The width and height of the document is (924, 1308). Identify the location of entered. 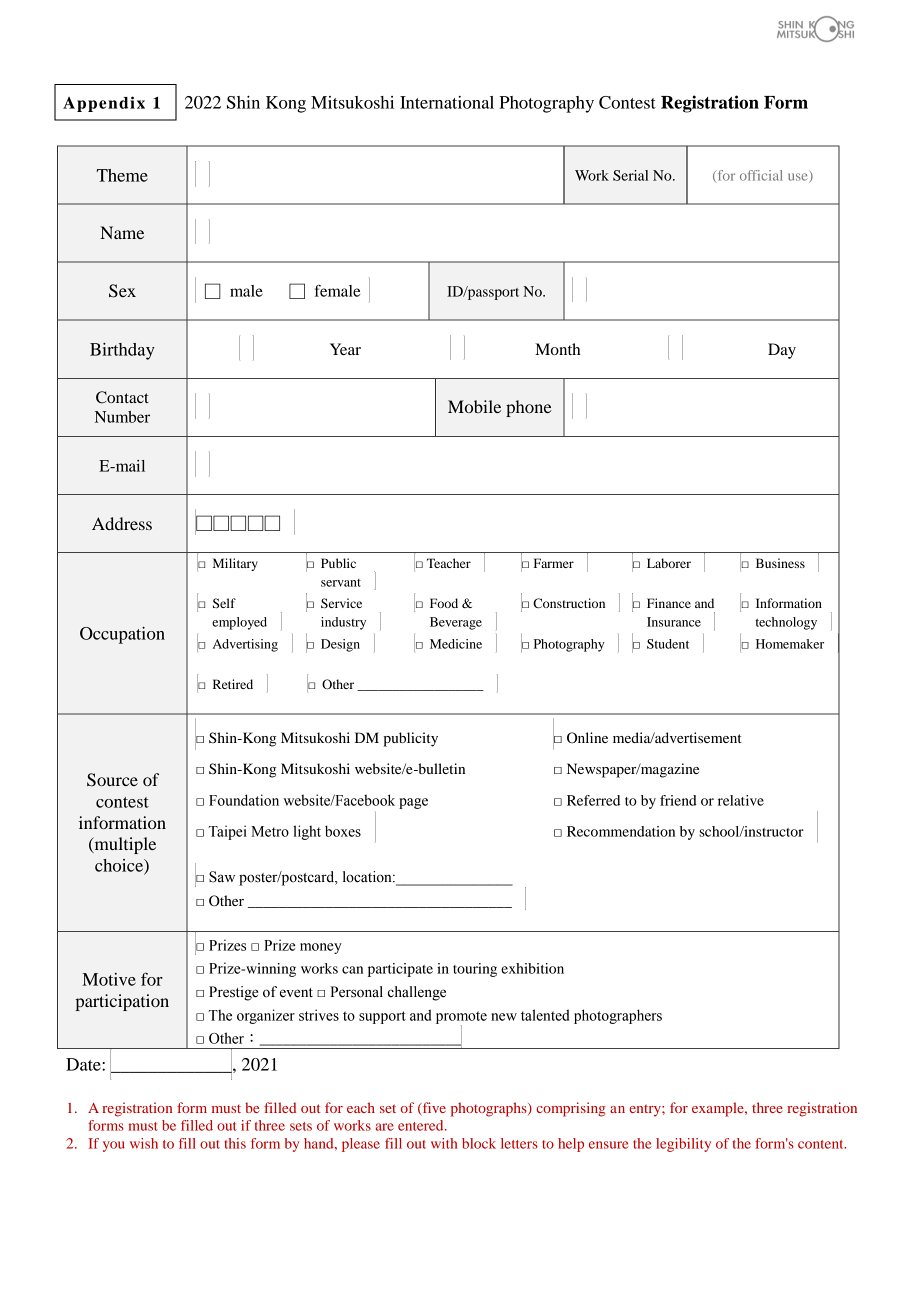
(422, 1125).
